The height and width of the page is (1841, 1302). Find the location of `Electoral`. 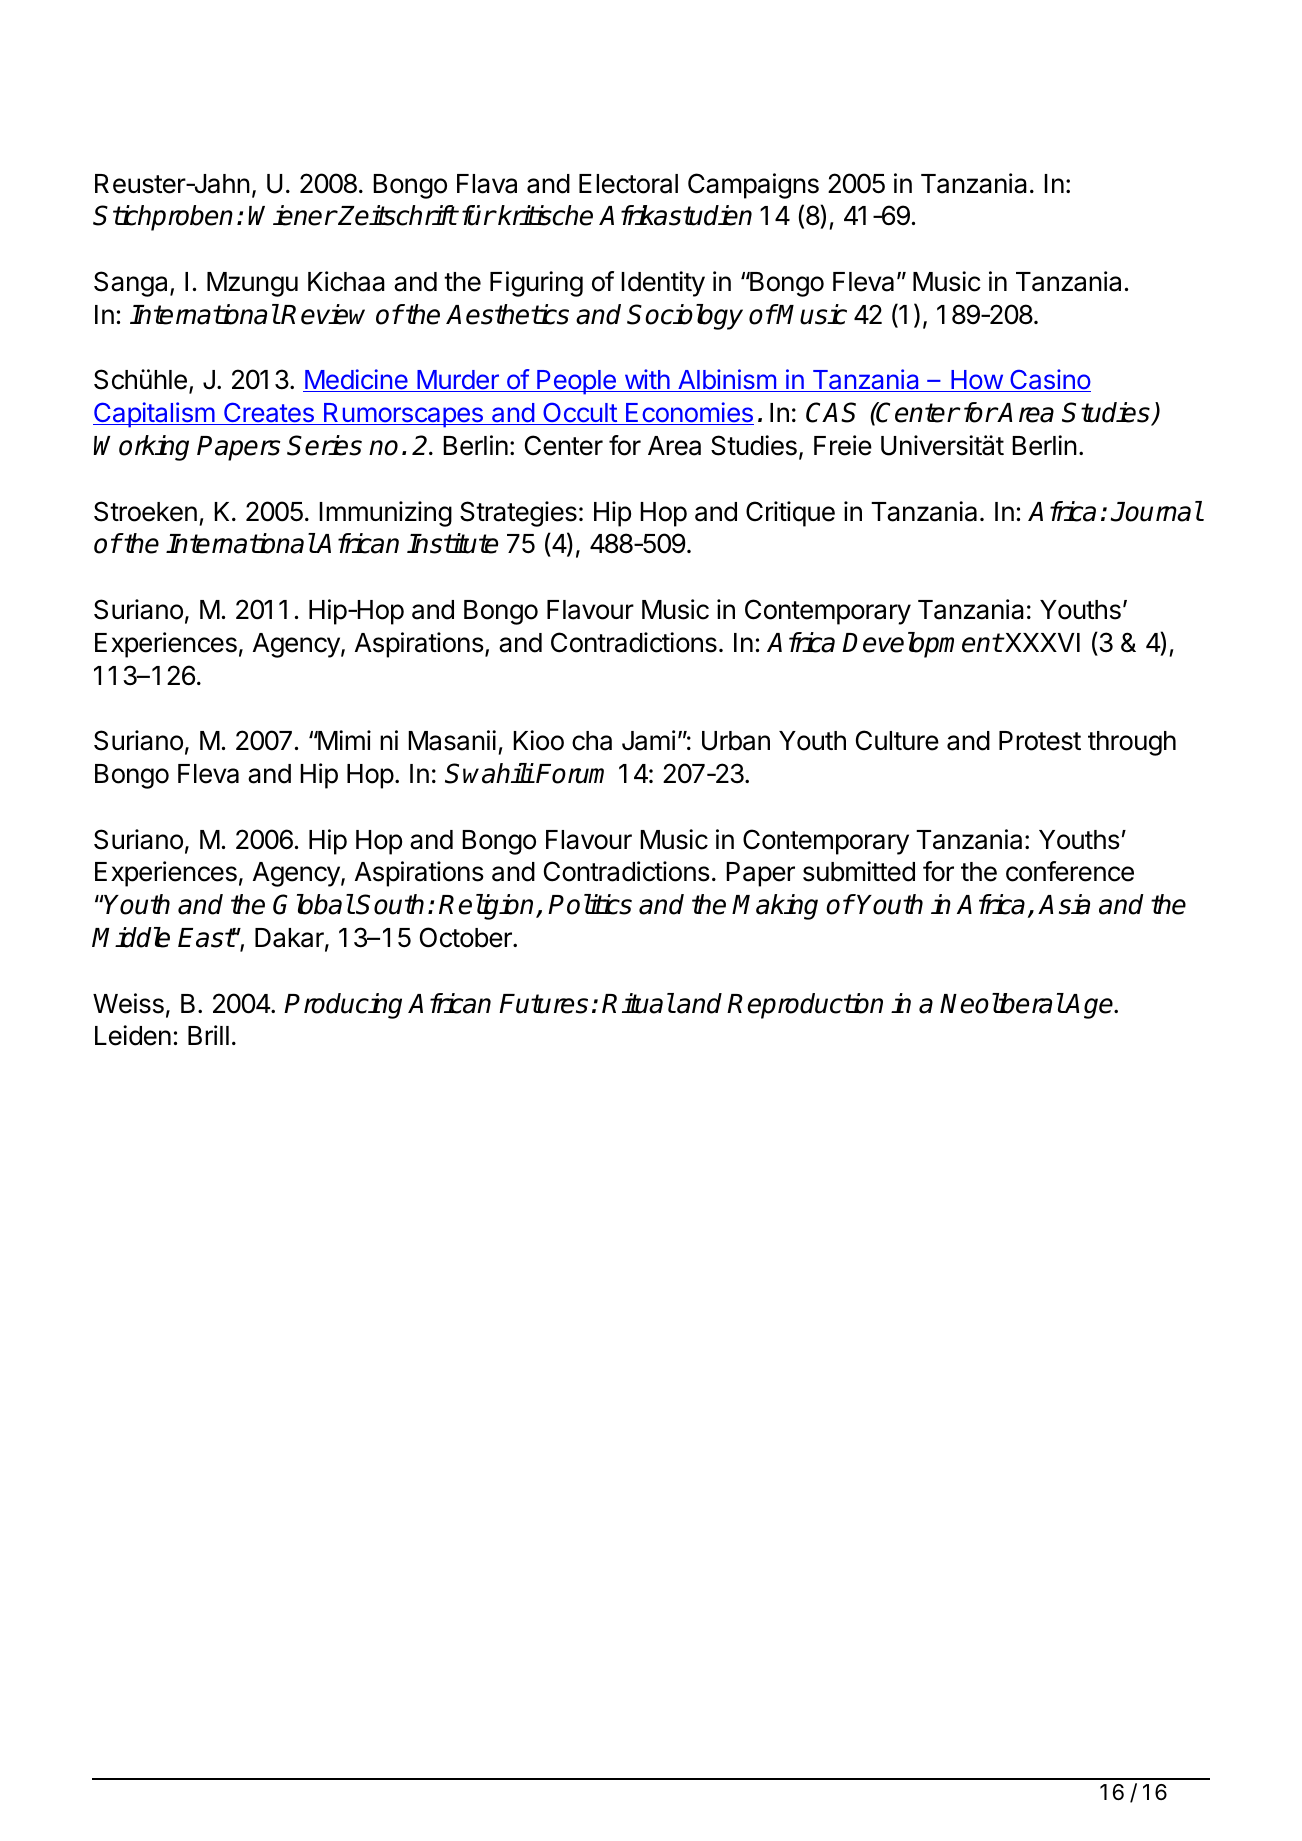

Electoral is located at coordinates (628, 184).
